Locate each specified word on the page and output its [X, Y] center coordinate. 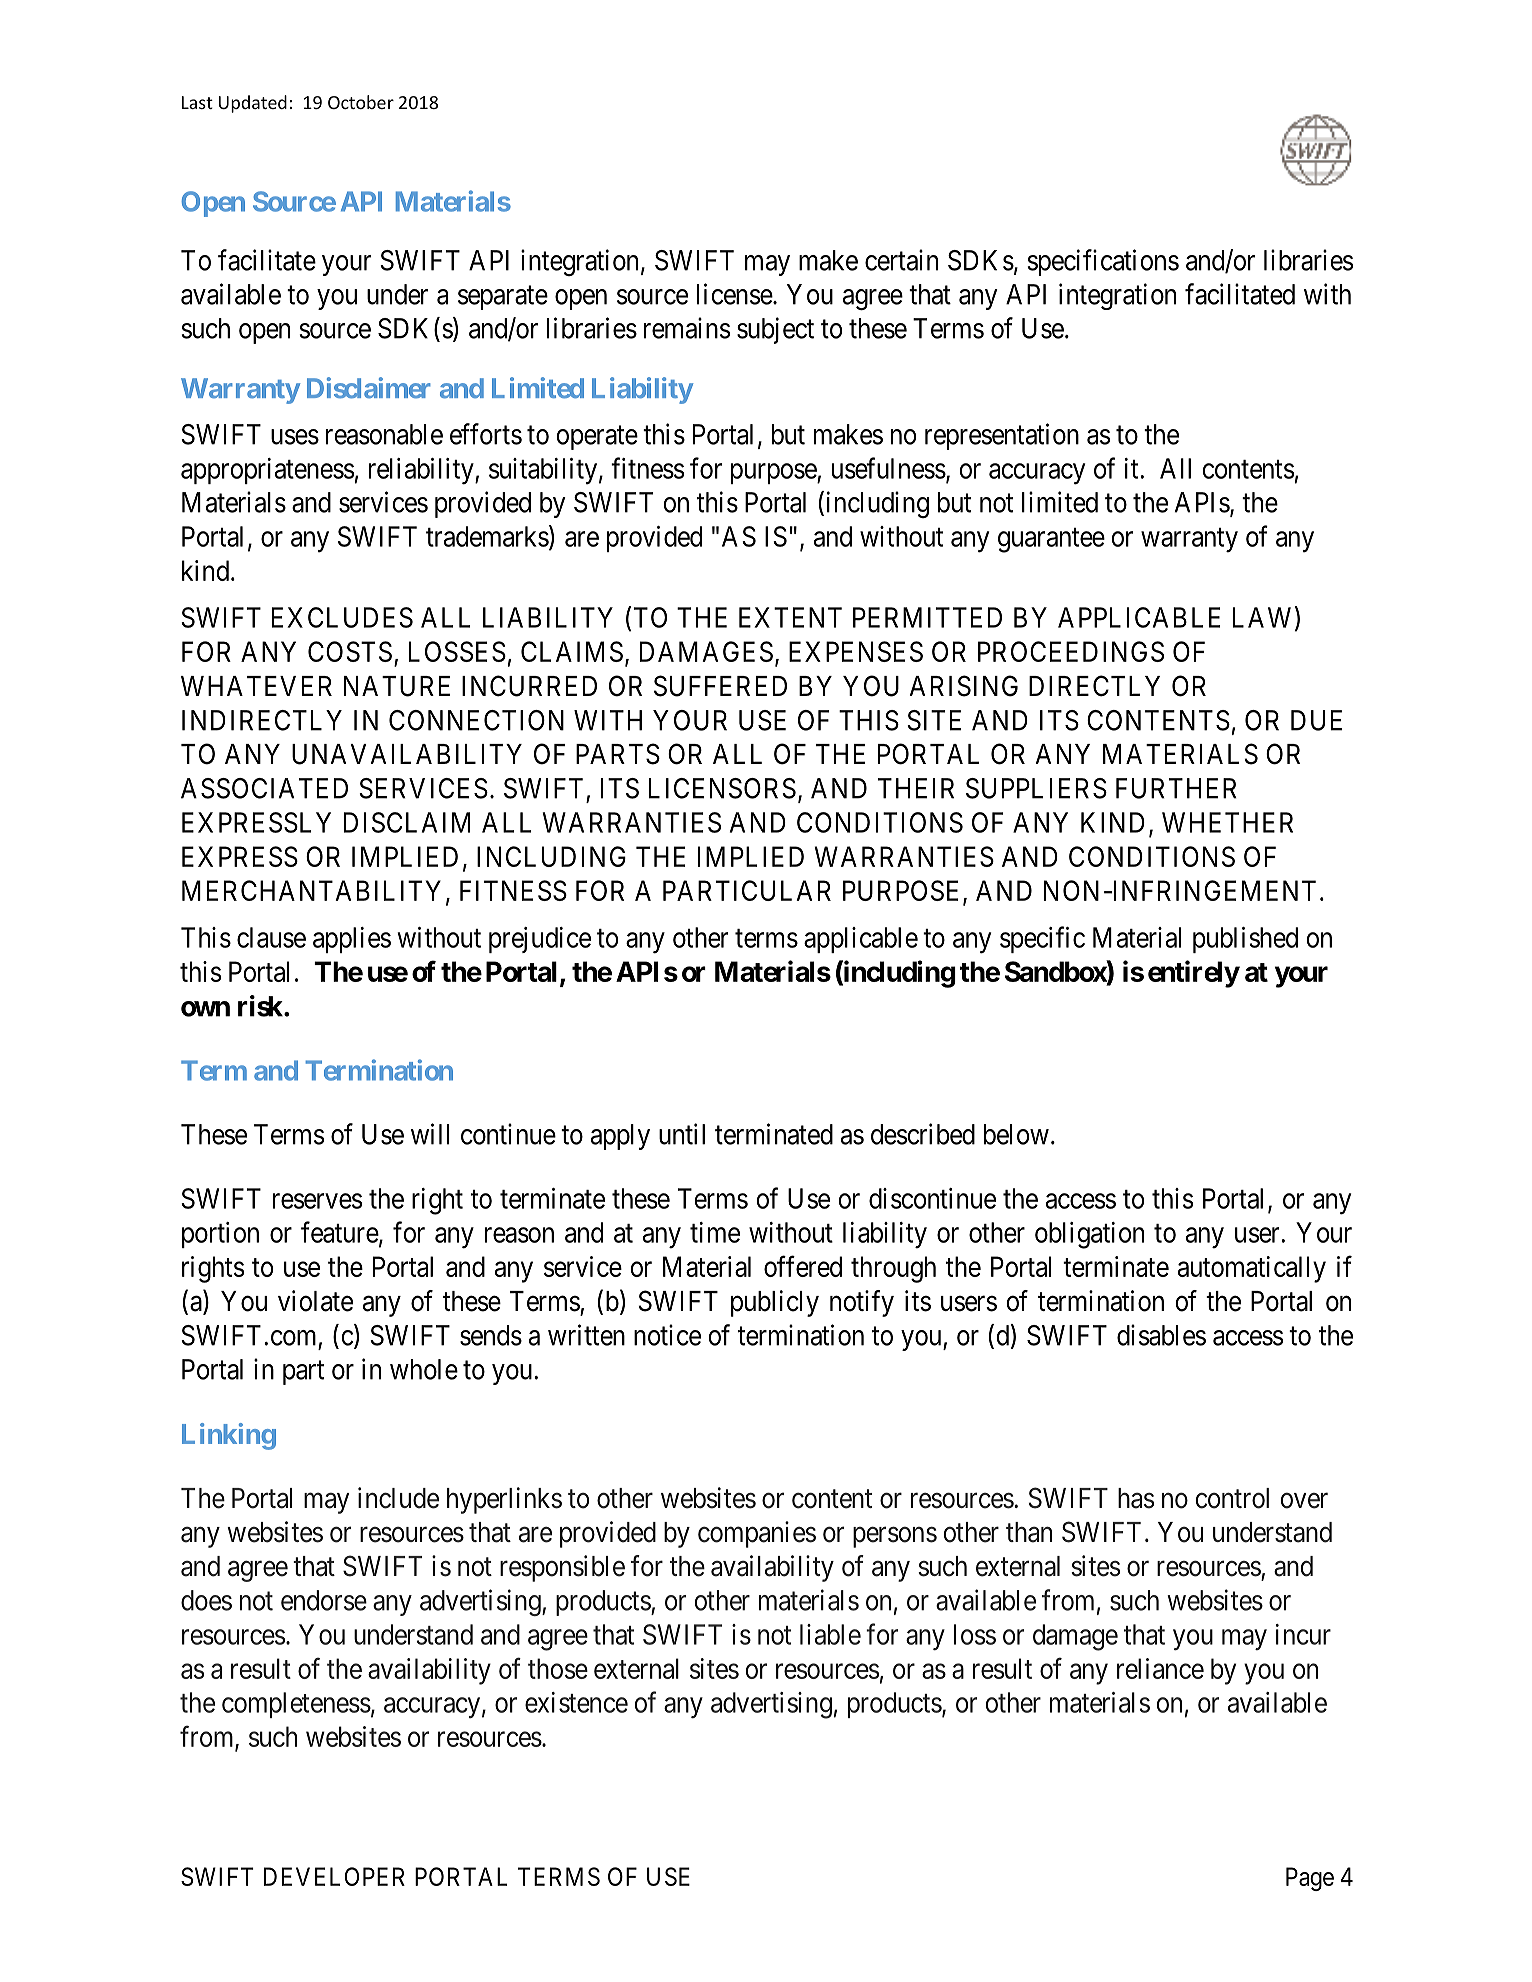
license [735, 294]
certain [901, 260]
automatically [1252, 1269]
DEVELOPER [334, 1876]
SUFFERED [720, 686]
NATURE [397, 686]
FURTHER [1176, 788]
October [361, 102]
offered [803, 1266]
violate [315, 1301]
